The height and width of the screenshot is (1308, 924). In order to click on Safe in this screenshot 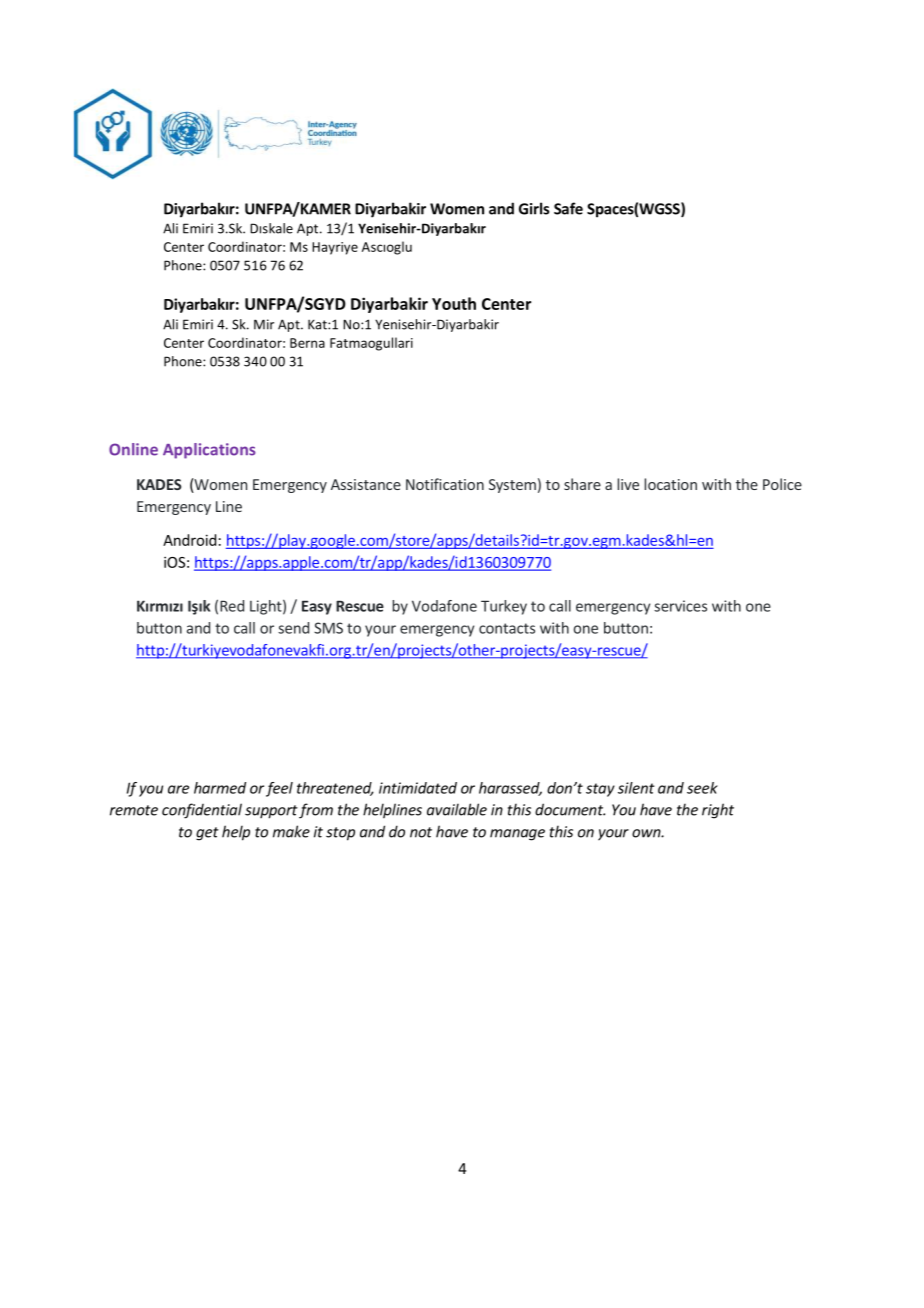, I will do `click(568, 208)`.
